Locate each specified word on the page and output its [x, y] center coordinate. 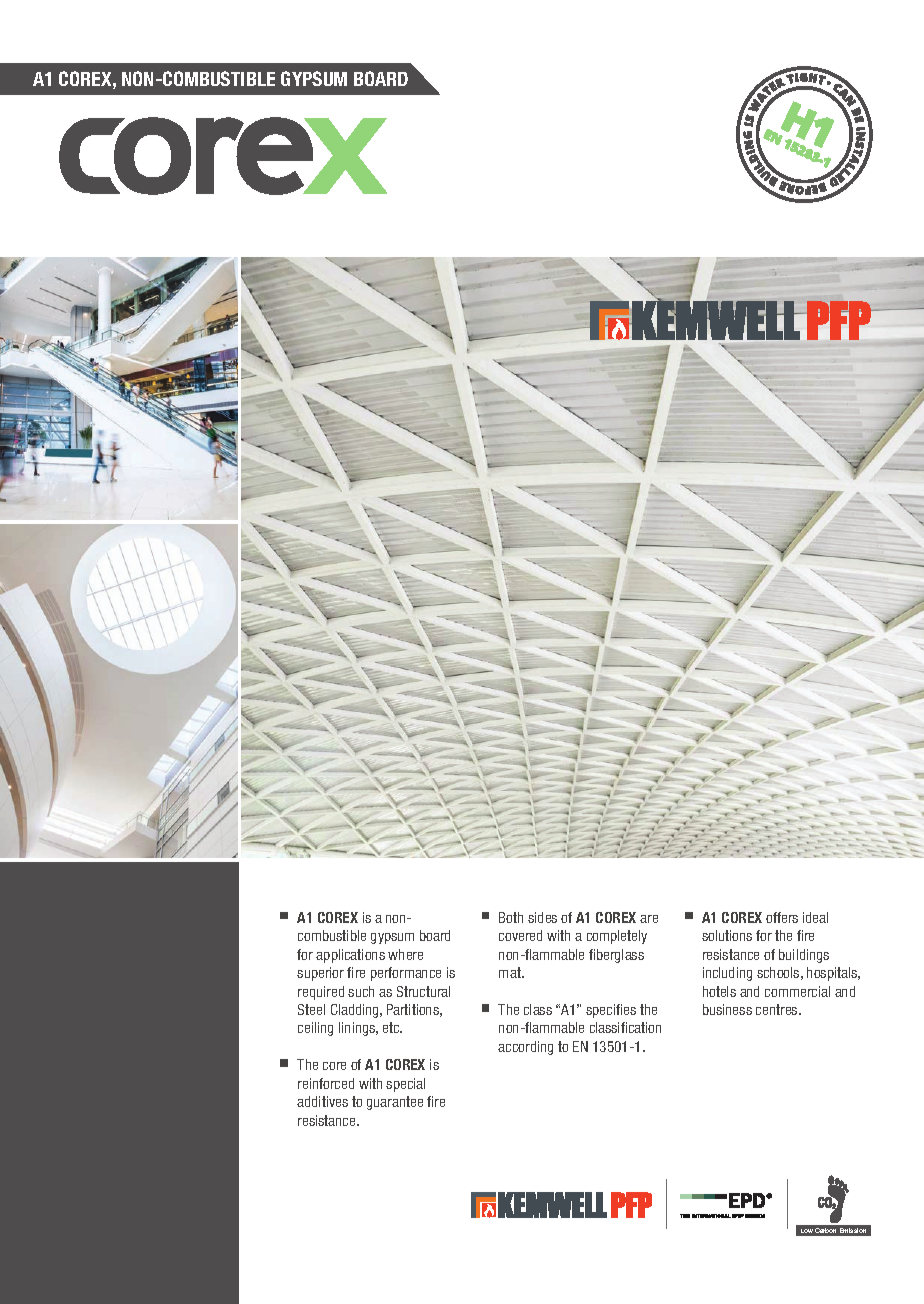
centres [778, 1009]
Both [511, 917]
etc [392, 1027]
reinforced [326, 1083]
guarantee [395, 1103]
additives [322, 1101]
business [727, 1009]
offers [782, 917]
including [727, 974]
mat [511, 972]
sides [542, 917]
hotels [719, 991]
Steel [311, 1009]
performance [406, 974]
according [525, 1048]
